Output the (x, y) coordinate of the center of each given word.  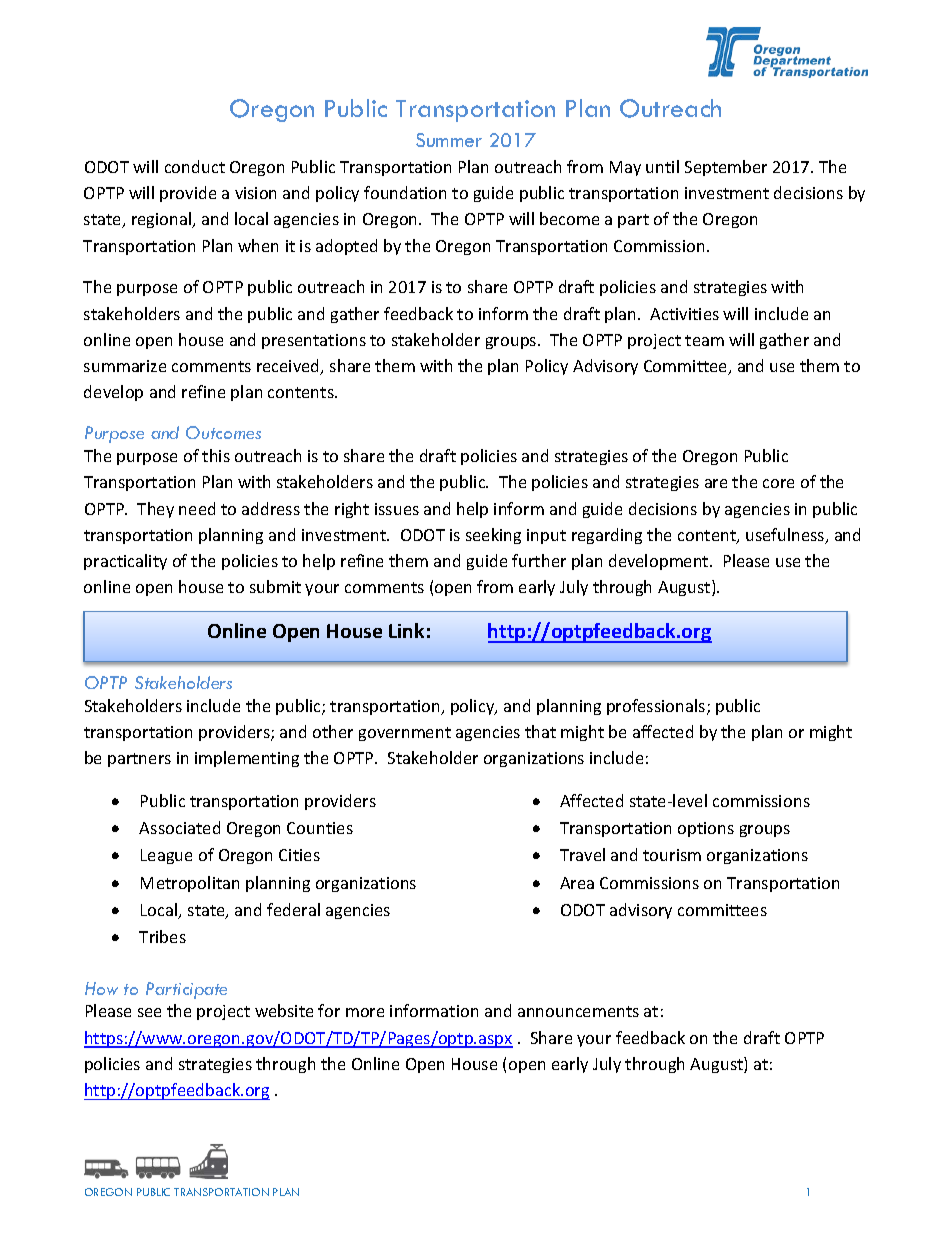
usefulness (786, 536)
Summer (449, 140)
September (726, 168)
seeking (493, 536)
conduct (195, 166)
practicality (125, 562)
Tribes (162, 936)
